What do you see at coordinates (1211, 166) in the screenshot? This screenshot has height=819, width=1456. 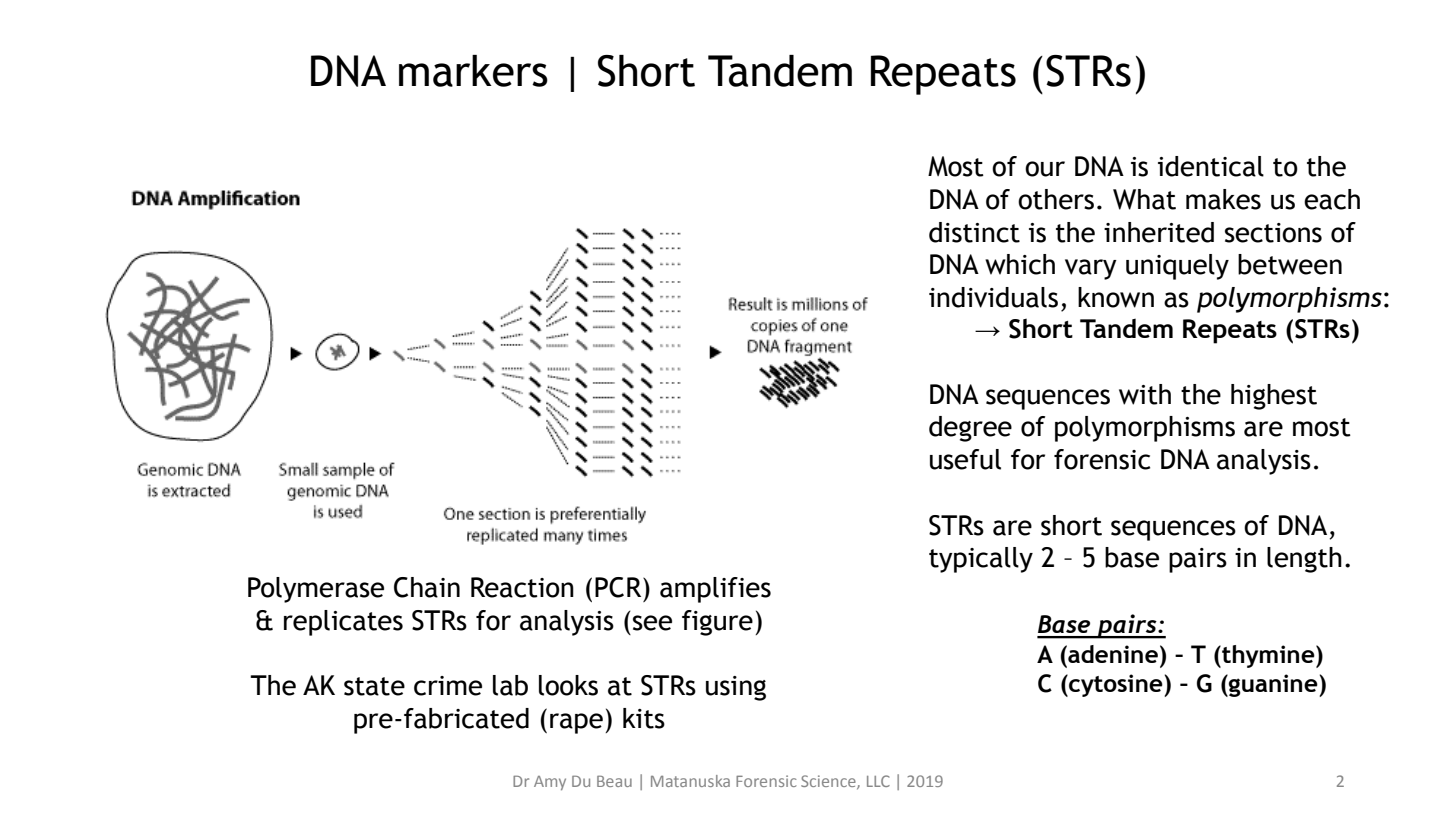 I see `identical` at bounding box center [1211, 166].
